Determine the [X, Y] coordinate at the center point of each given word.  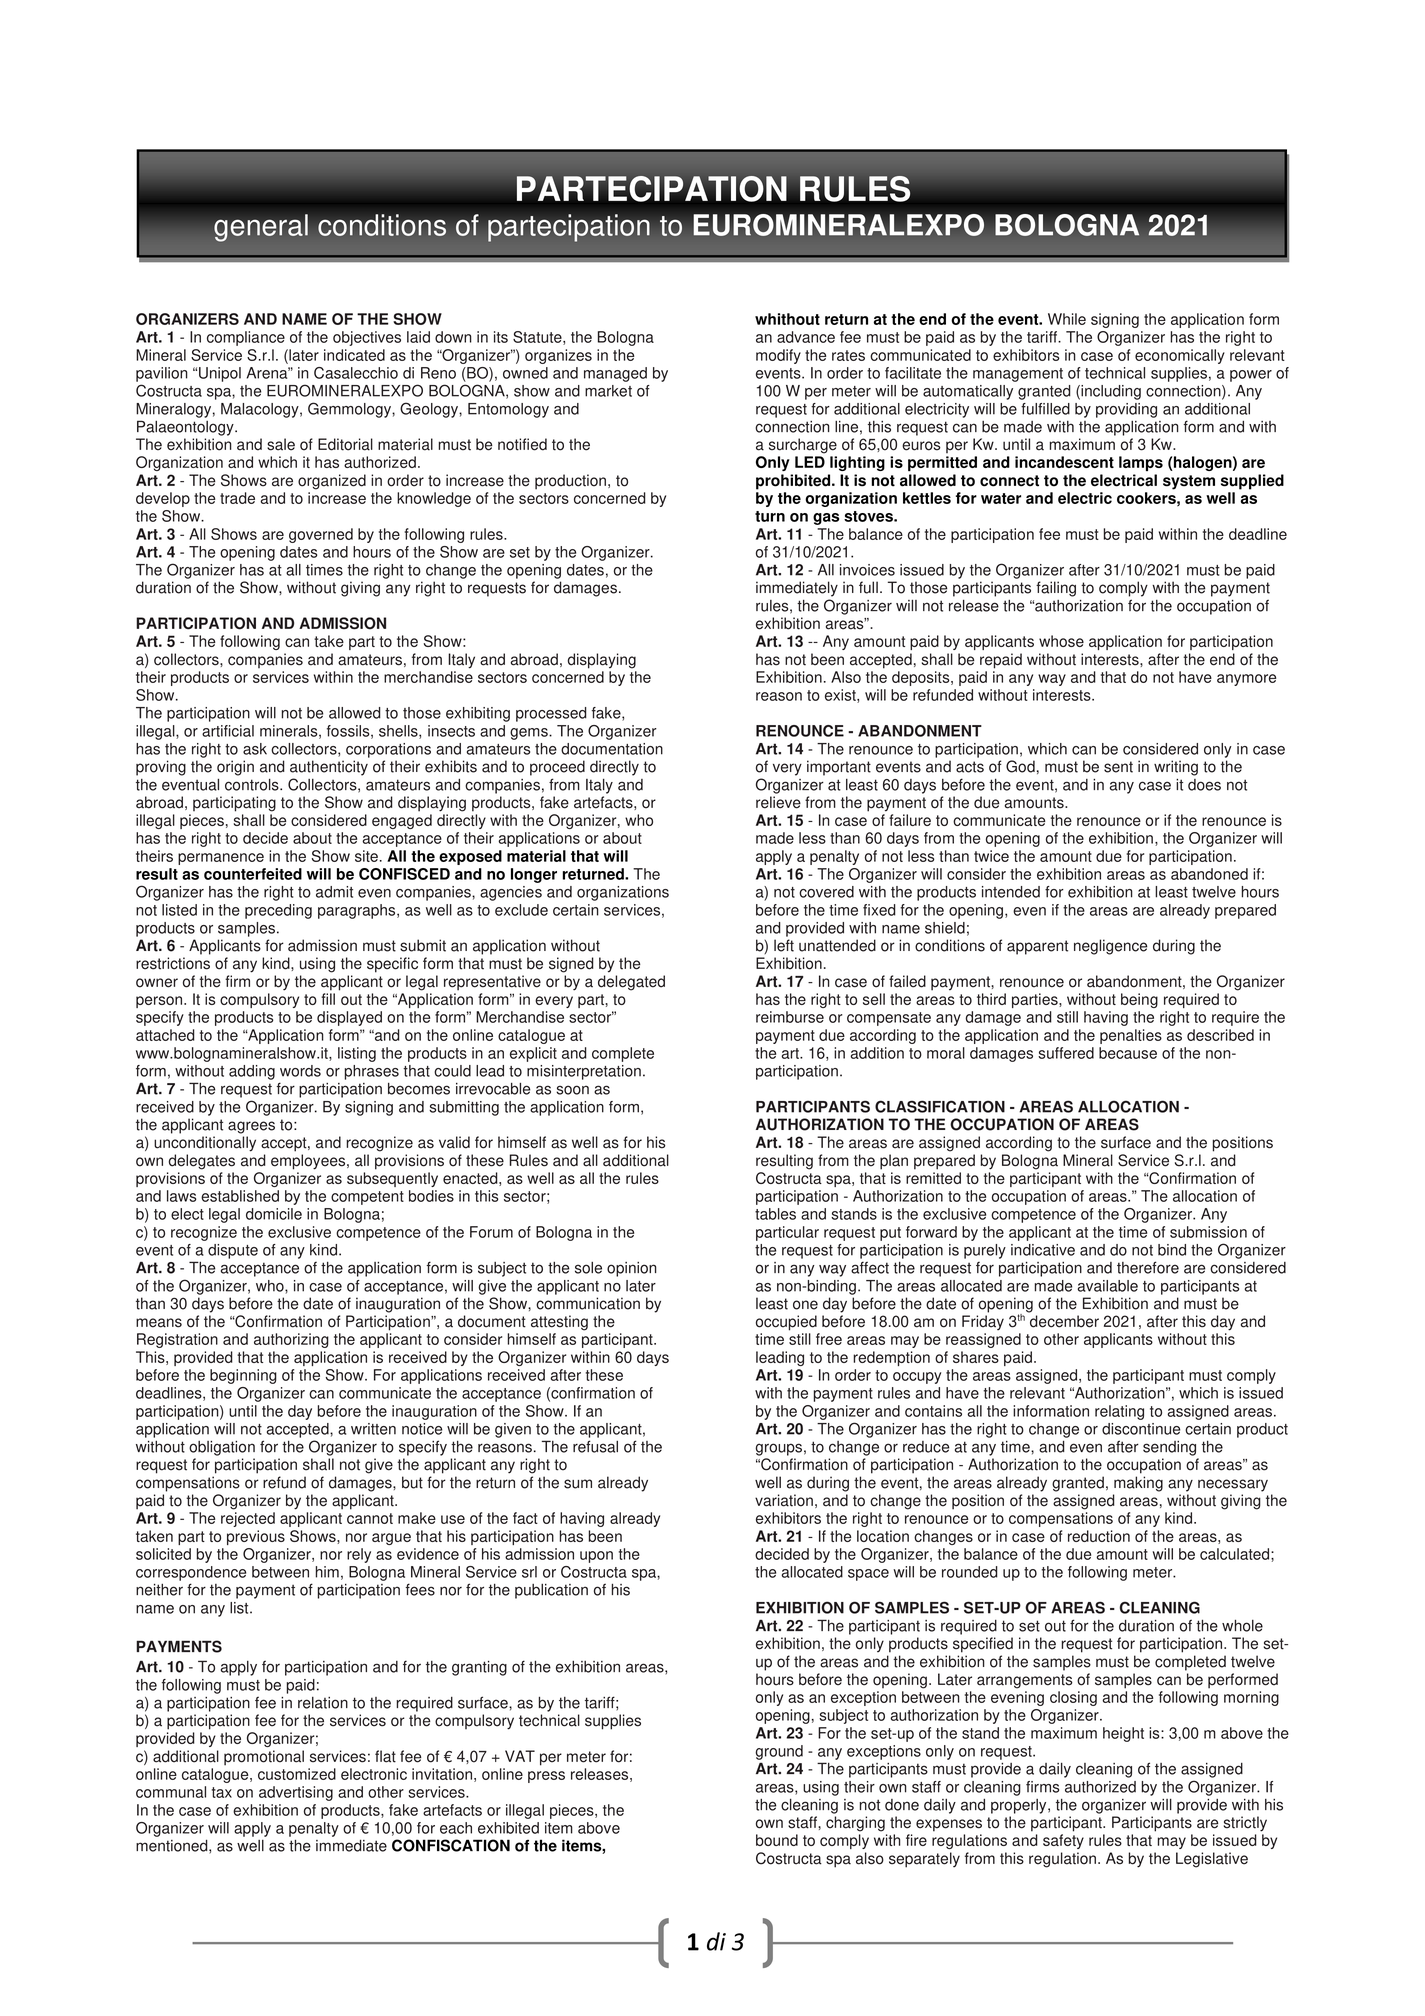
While [1067, 319]
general [261, 228]
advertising [296, 1793]
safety [1063, 1841]
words [300, 1071]
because [1128, 1053]
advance [806, 337]
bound [777, 1840]
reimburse [790, 1017]
